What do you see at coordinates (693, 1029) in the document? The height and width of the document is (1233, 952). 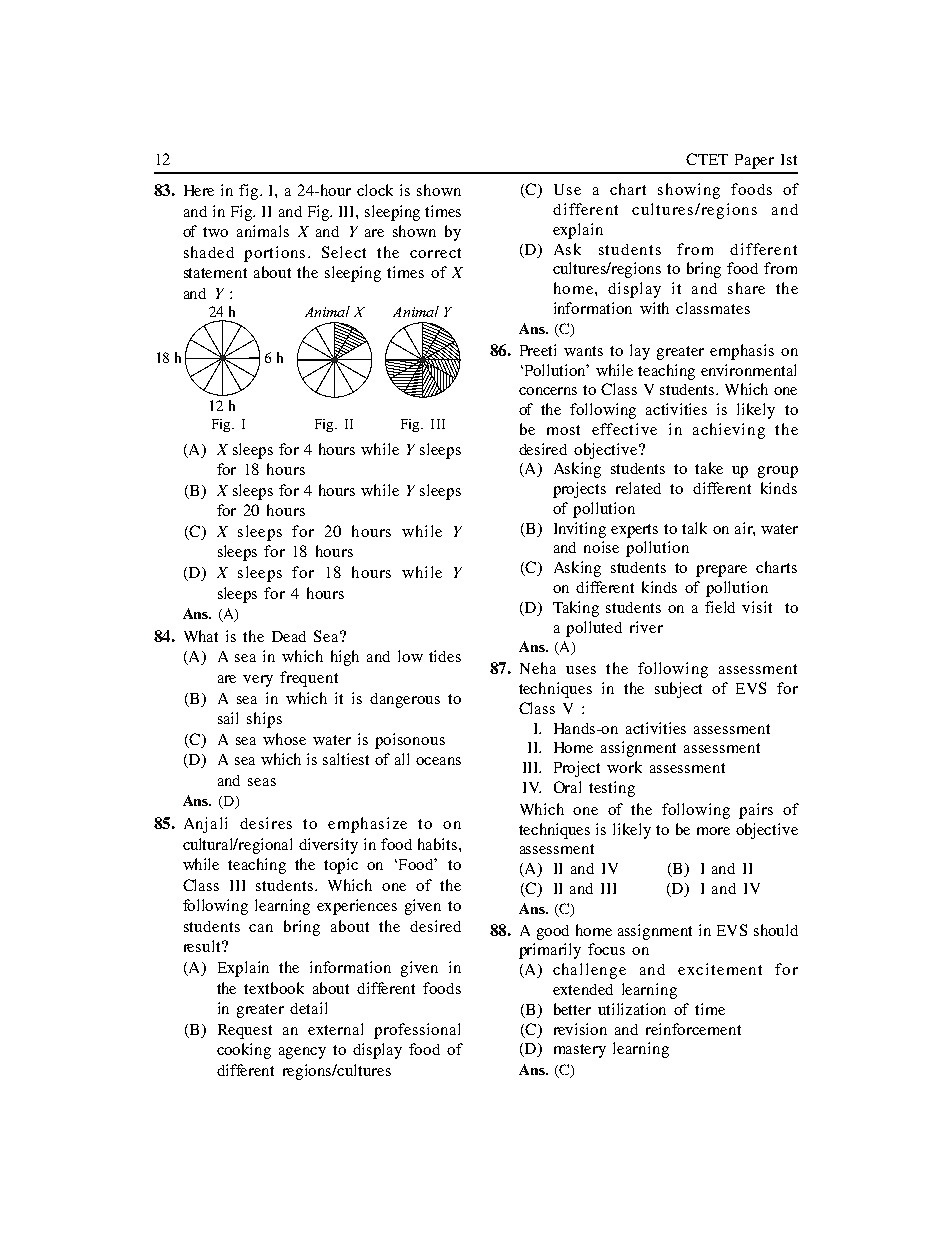 I see `reinforcement` at bounding box center [693, 1029].
